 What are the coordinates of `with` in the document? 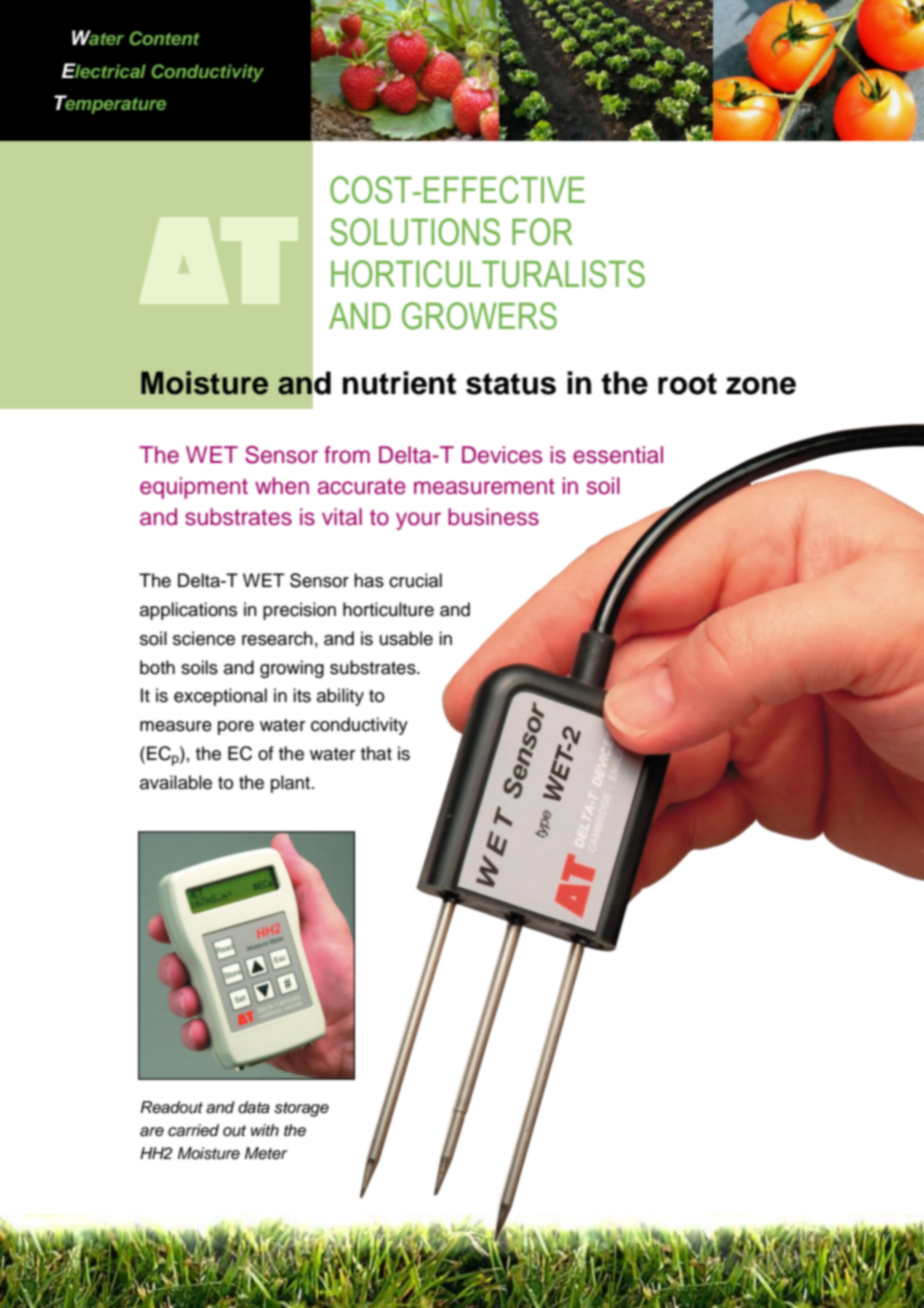 It's located at (265, 1130).
